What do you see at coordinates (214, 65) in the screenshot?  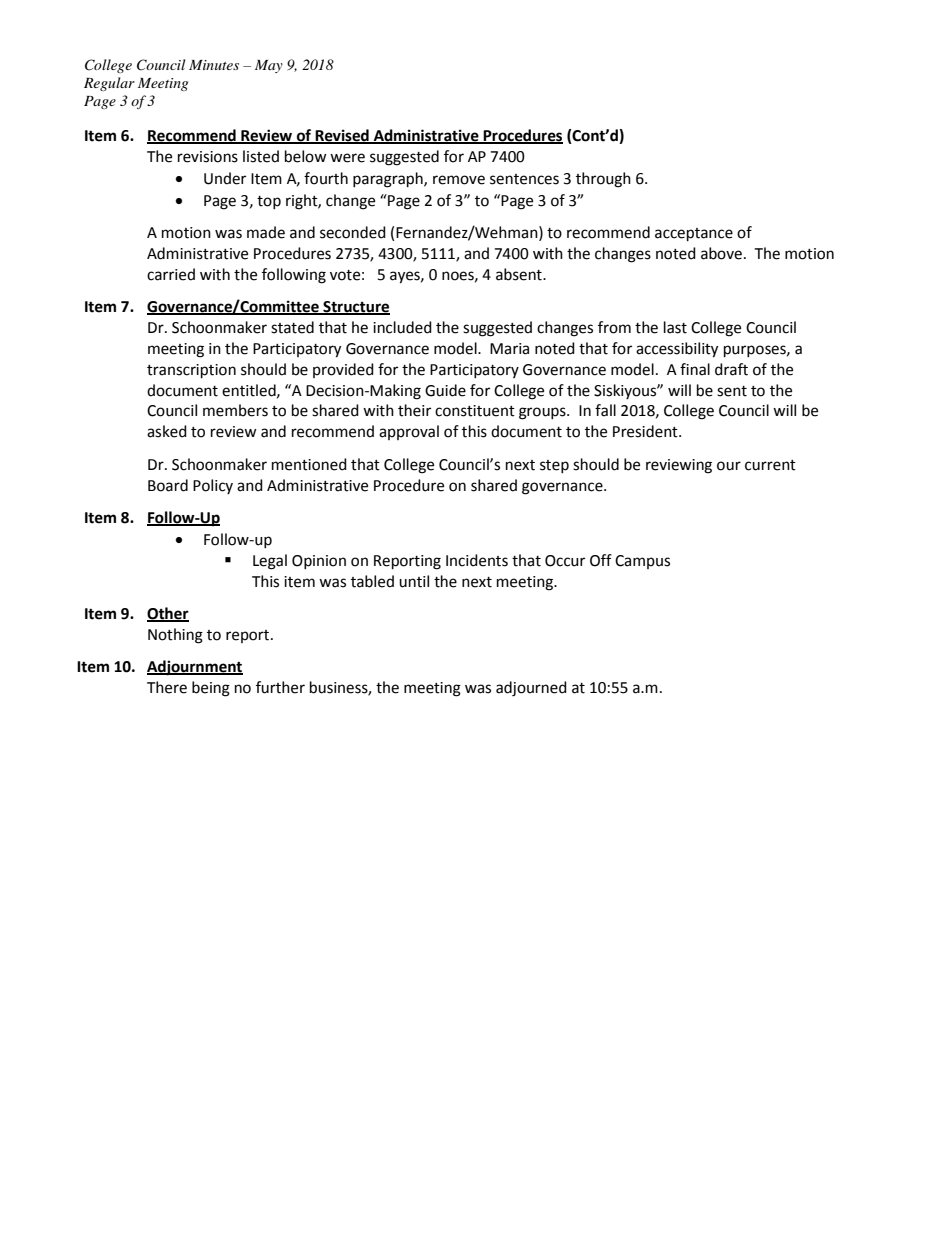 I see `Minutes` at bounding box center [214, 65].
